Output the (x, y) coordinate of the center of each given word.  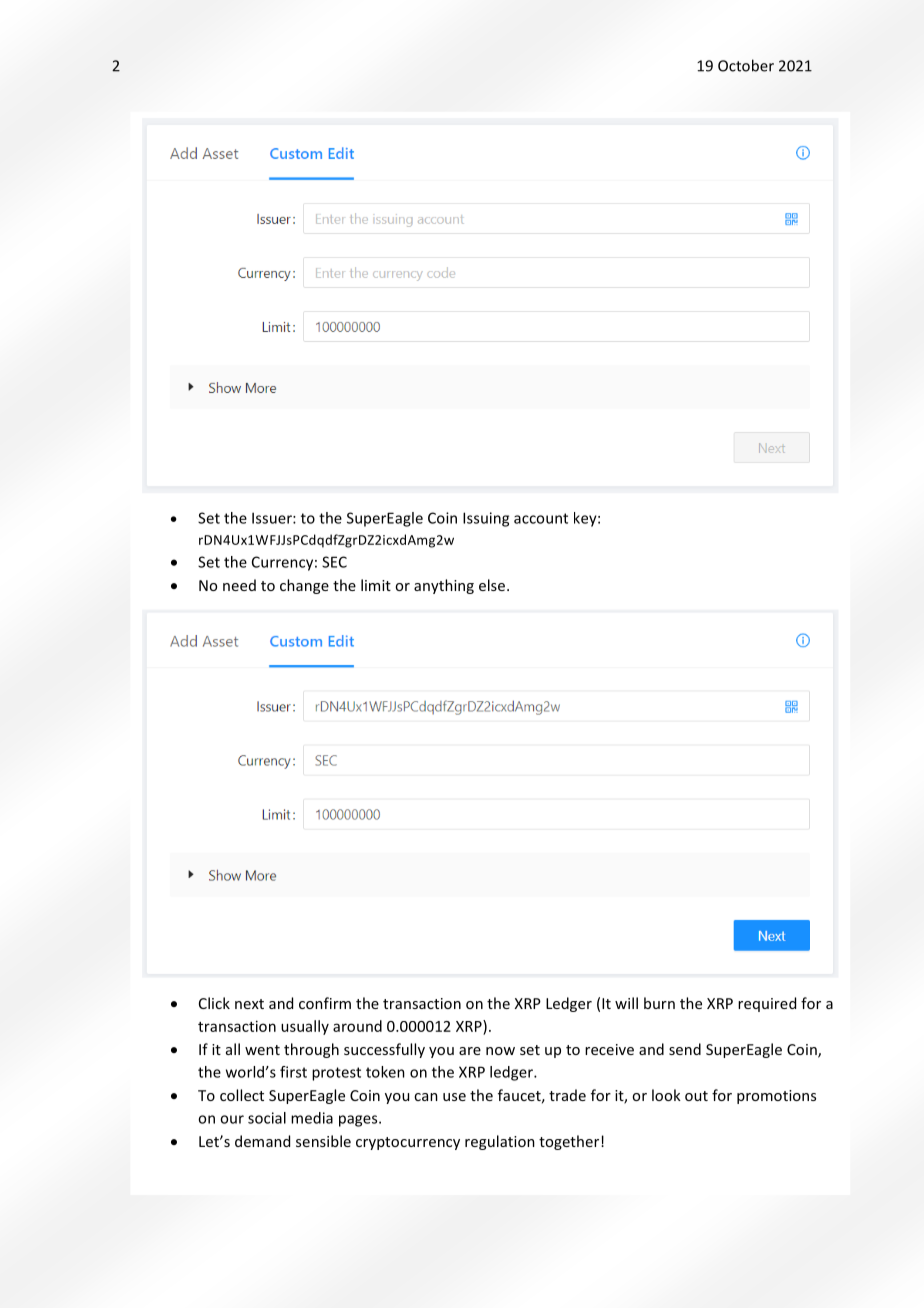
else (492, 585)
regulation (500, 1142)
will (626, 1003)
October (746, 65)
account (541, 518)
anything (444, 586)
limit (376, 585)
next (249, 1004)
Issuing (486, 519)
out (696, 1096)
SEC (334, 562)
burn (659, 1003)
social (267, 1118)
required (767, 1004)
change (304, 586)
